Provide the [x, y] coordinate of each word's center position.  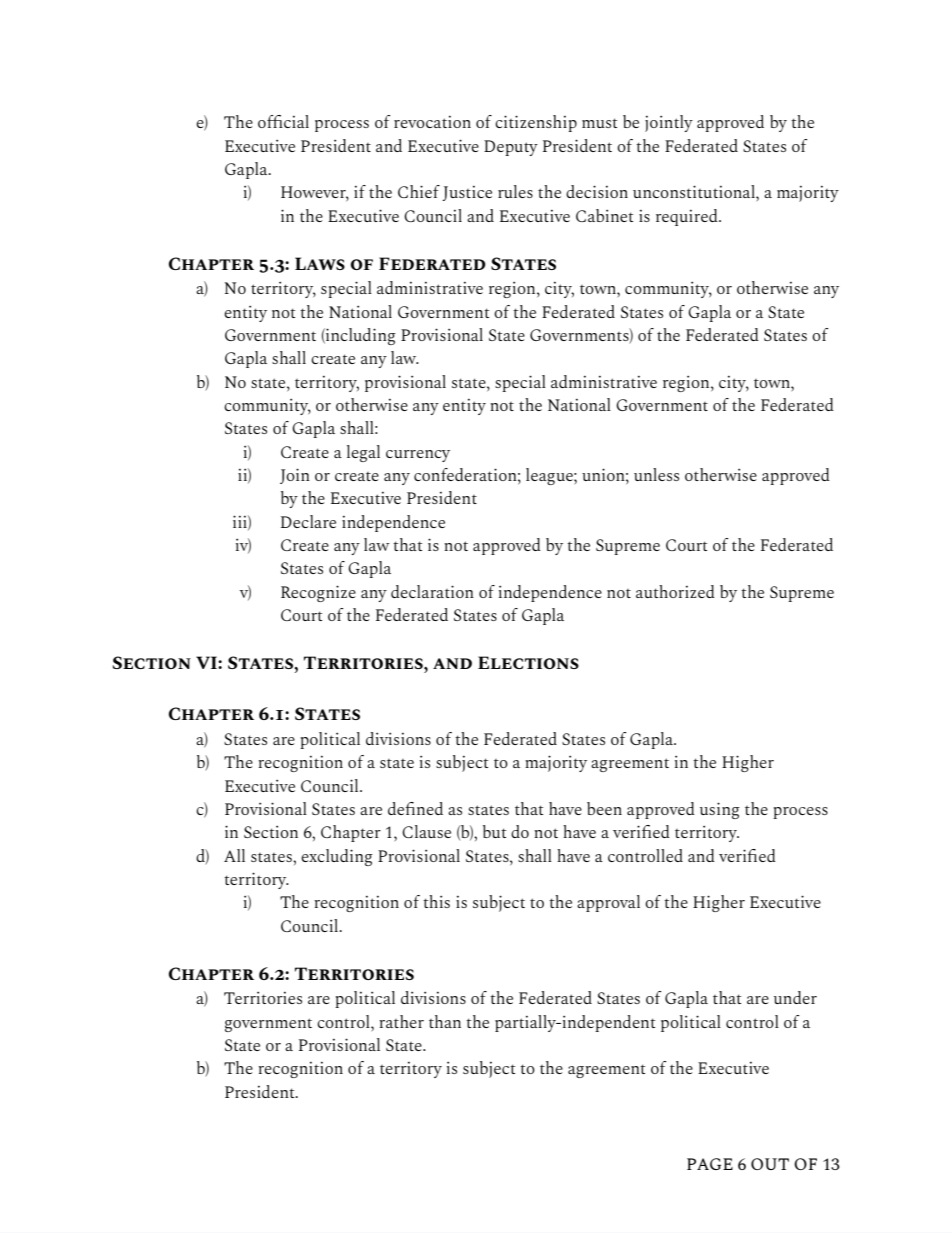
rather [401, 1021]
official [283, 121]
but [494, 831]
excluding [337, 857]
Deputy [511, 148]
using [720, 810]
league [550, 476]
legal [363, 453]
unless [656, 474]
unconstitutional [695, 191]
